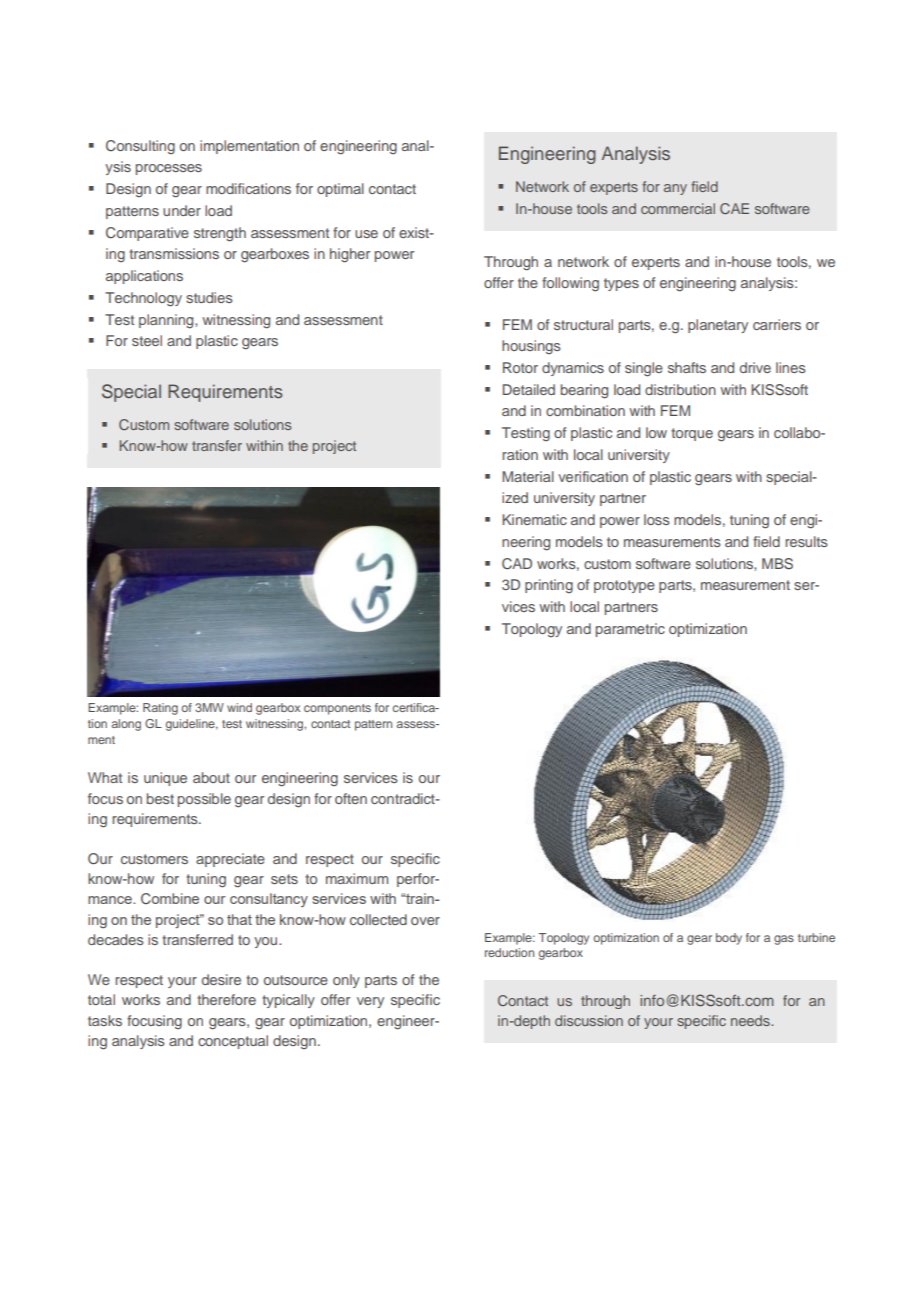  Describe the element at coordinates (182, 210) in the screenshot. I see `under` at that location.
